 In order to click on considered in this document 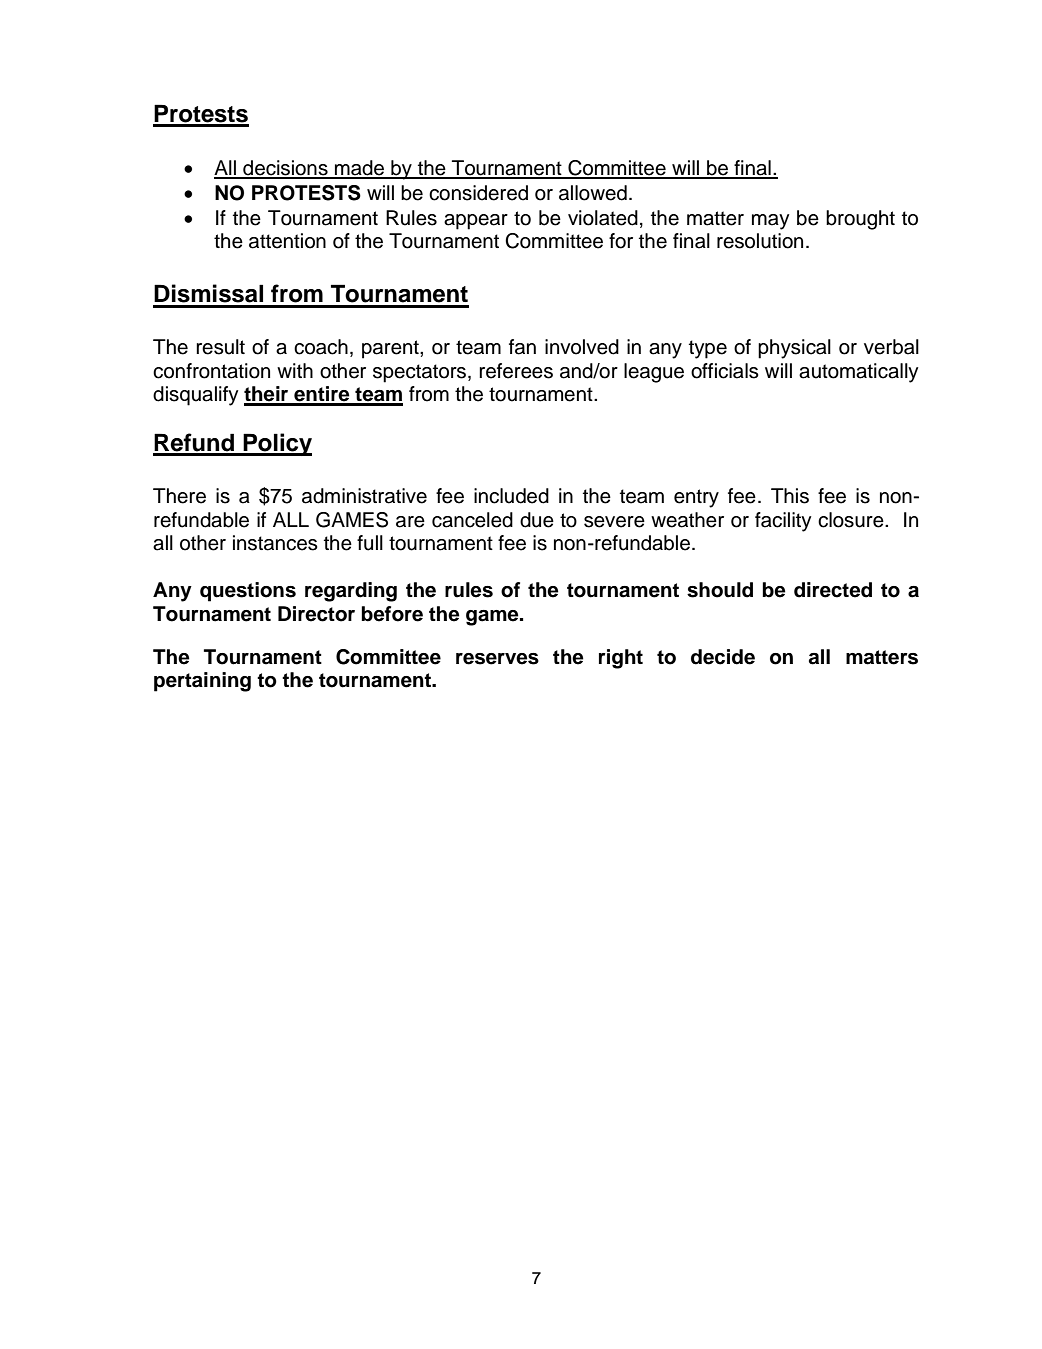, I will do `click(478, 193)`.
